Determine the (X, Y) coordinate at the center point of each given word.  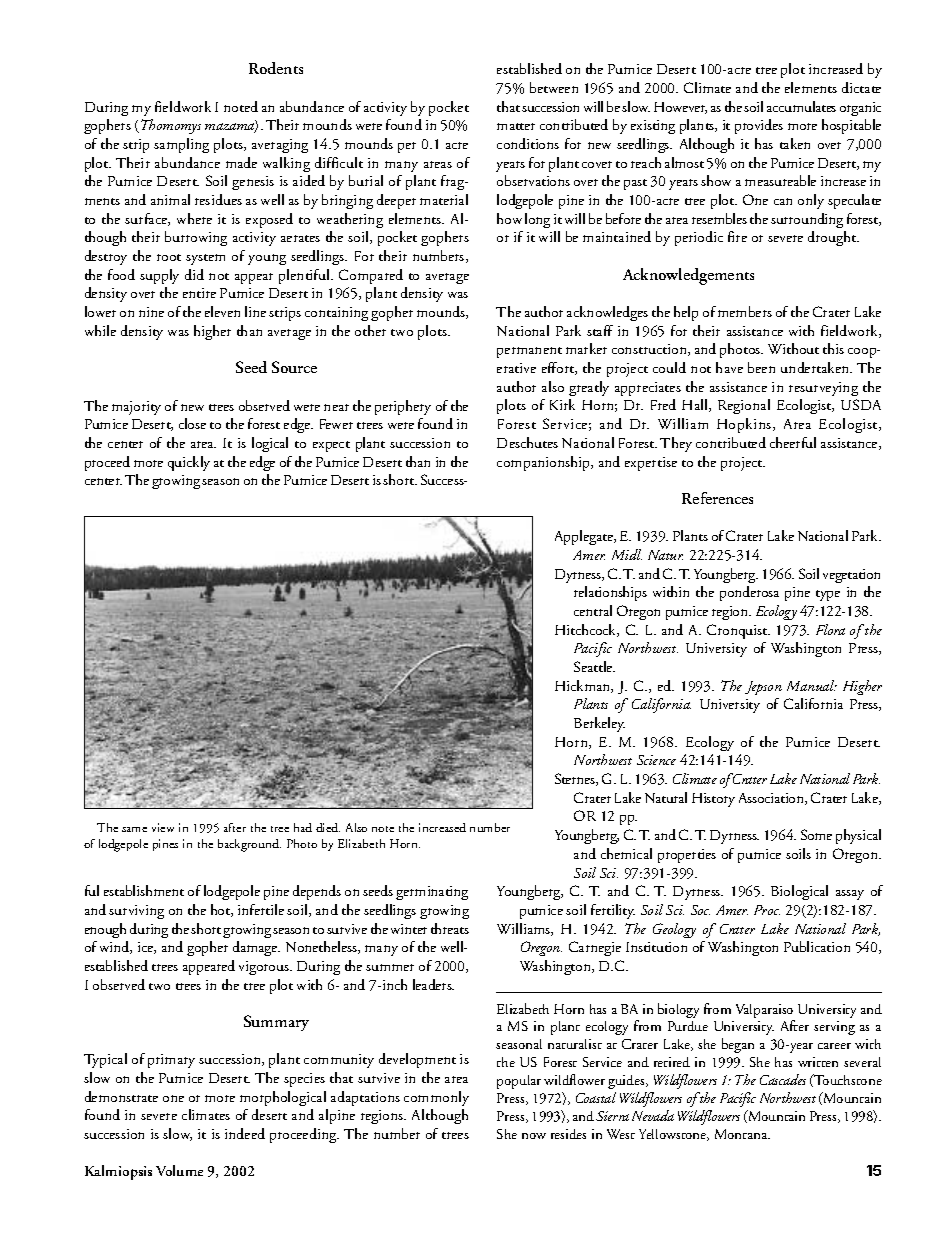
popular (519, 1082)
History (713, 800)
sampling (181, 145)
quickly (189, 463)
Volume (179, 1170)
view (163, 827)
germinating (432, 893)
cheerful (793, 442)
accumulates (801, 106)
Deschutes (527, 442)
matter (516, 126)
